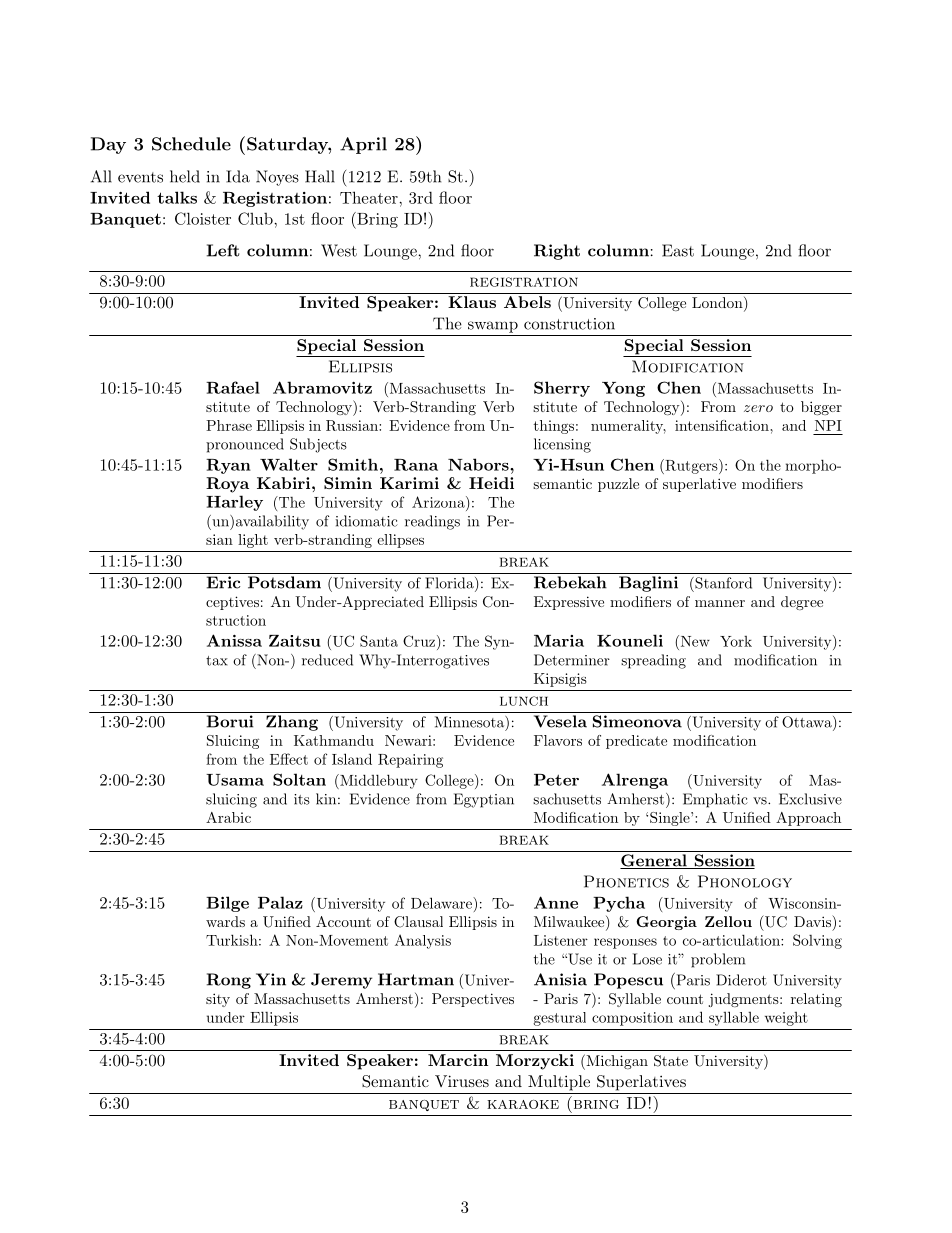 The height and width of the image is (1233, 952). I want to click on Egyptian, so click(484, 800).
